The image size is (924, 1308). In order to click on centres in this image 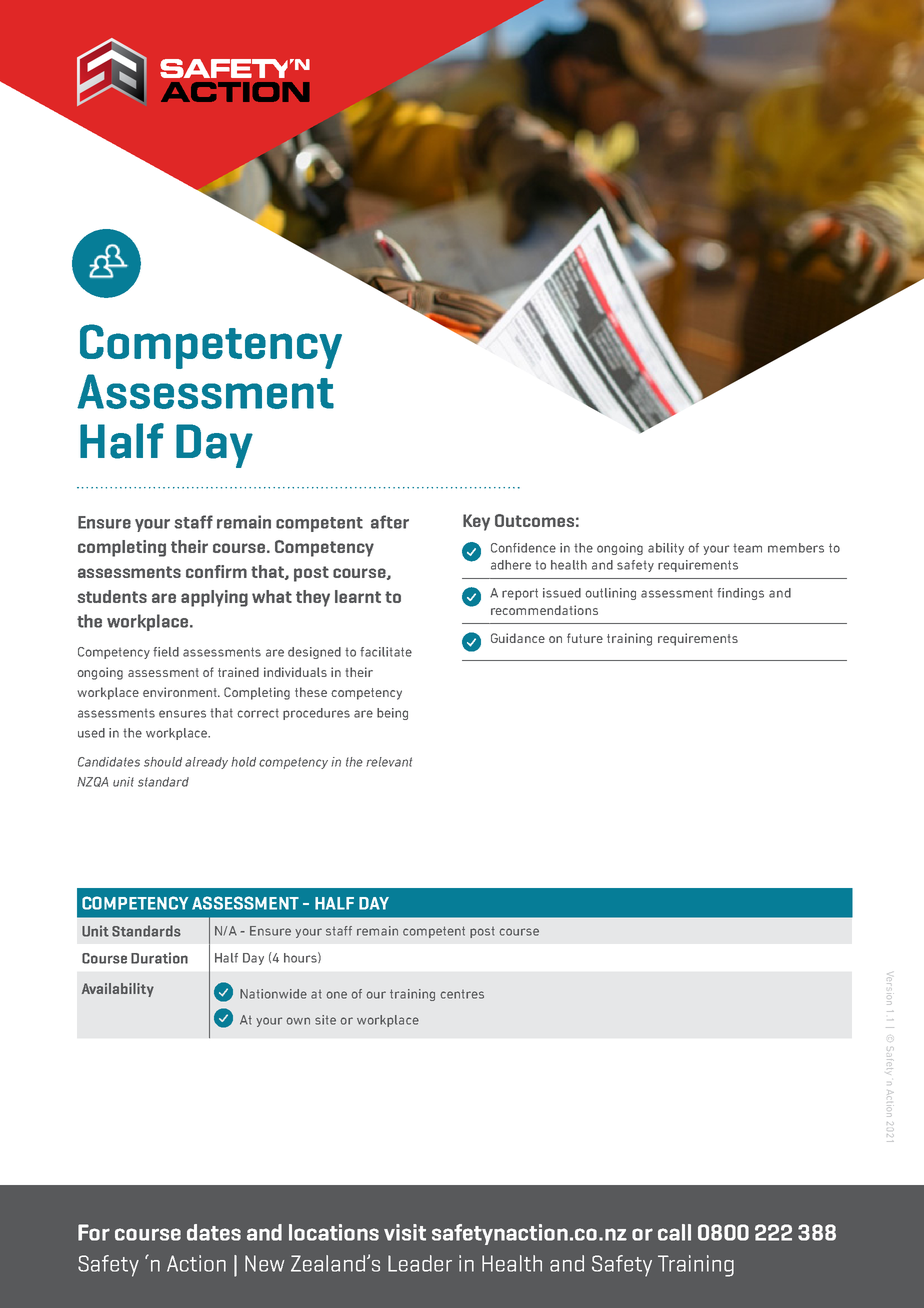, I will do `click(462, 994)`.
